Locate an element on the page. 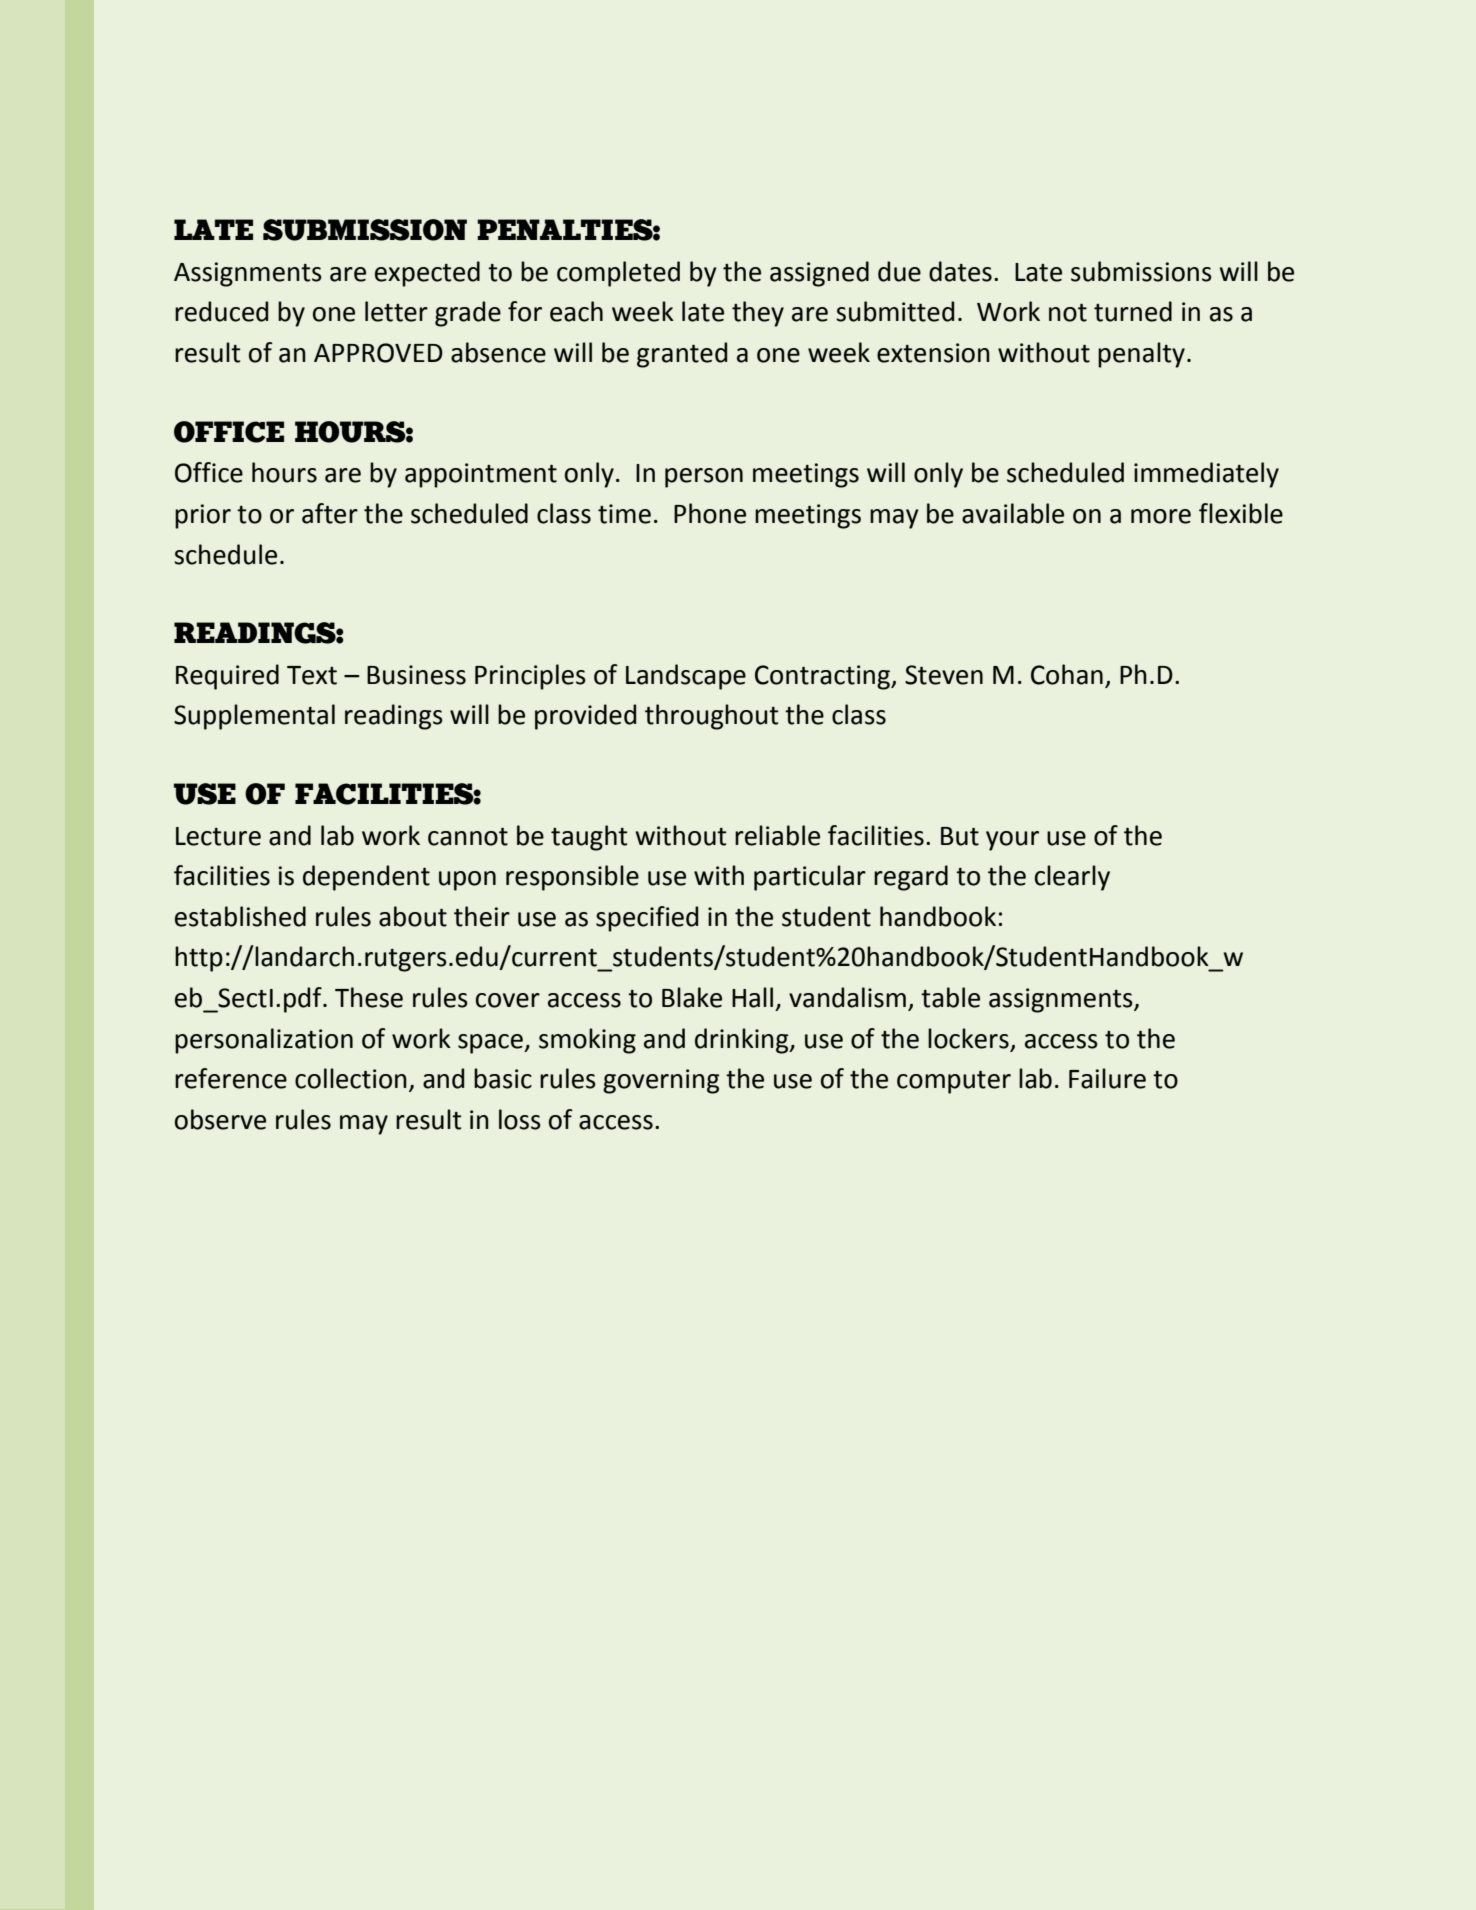 This page has width=1476, height=1910. turned is located at coordinates (1133, 311).
